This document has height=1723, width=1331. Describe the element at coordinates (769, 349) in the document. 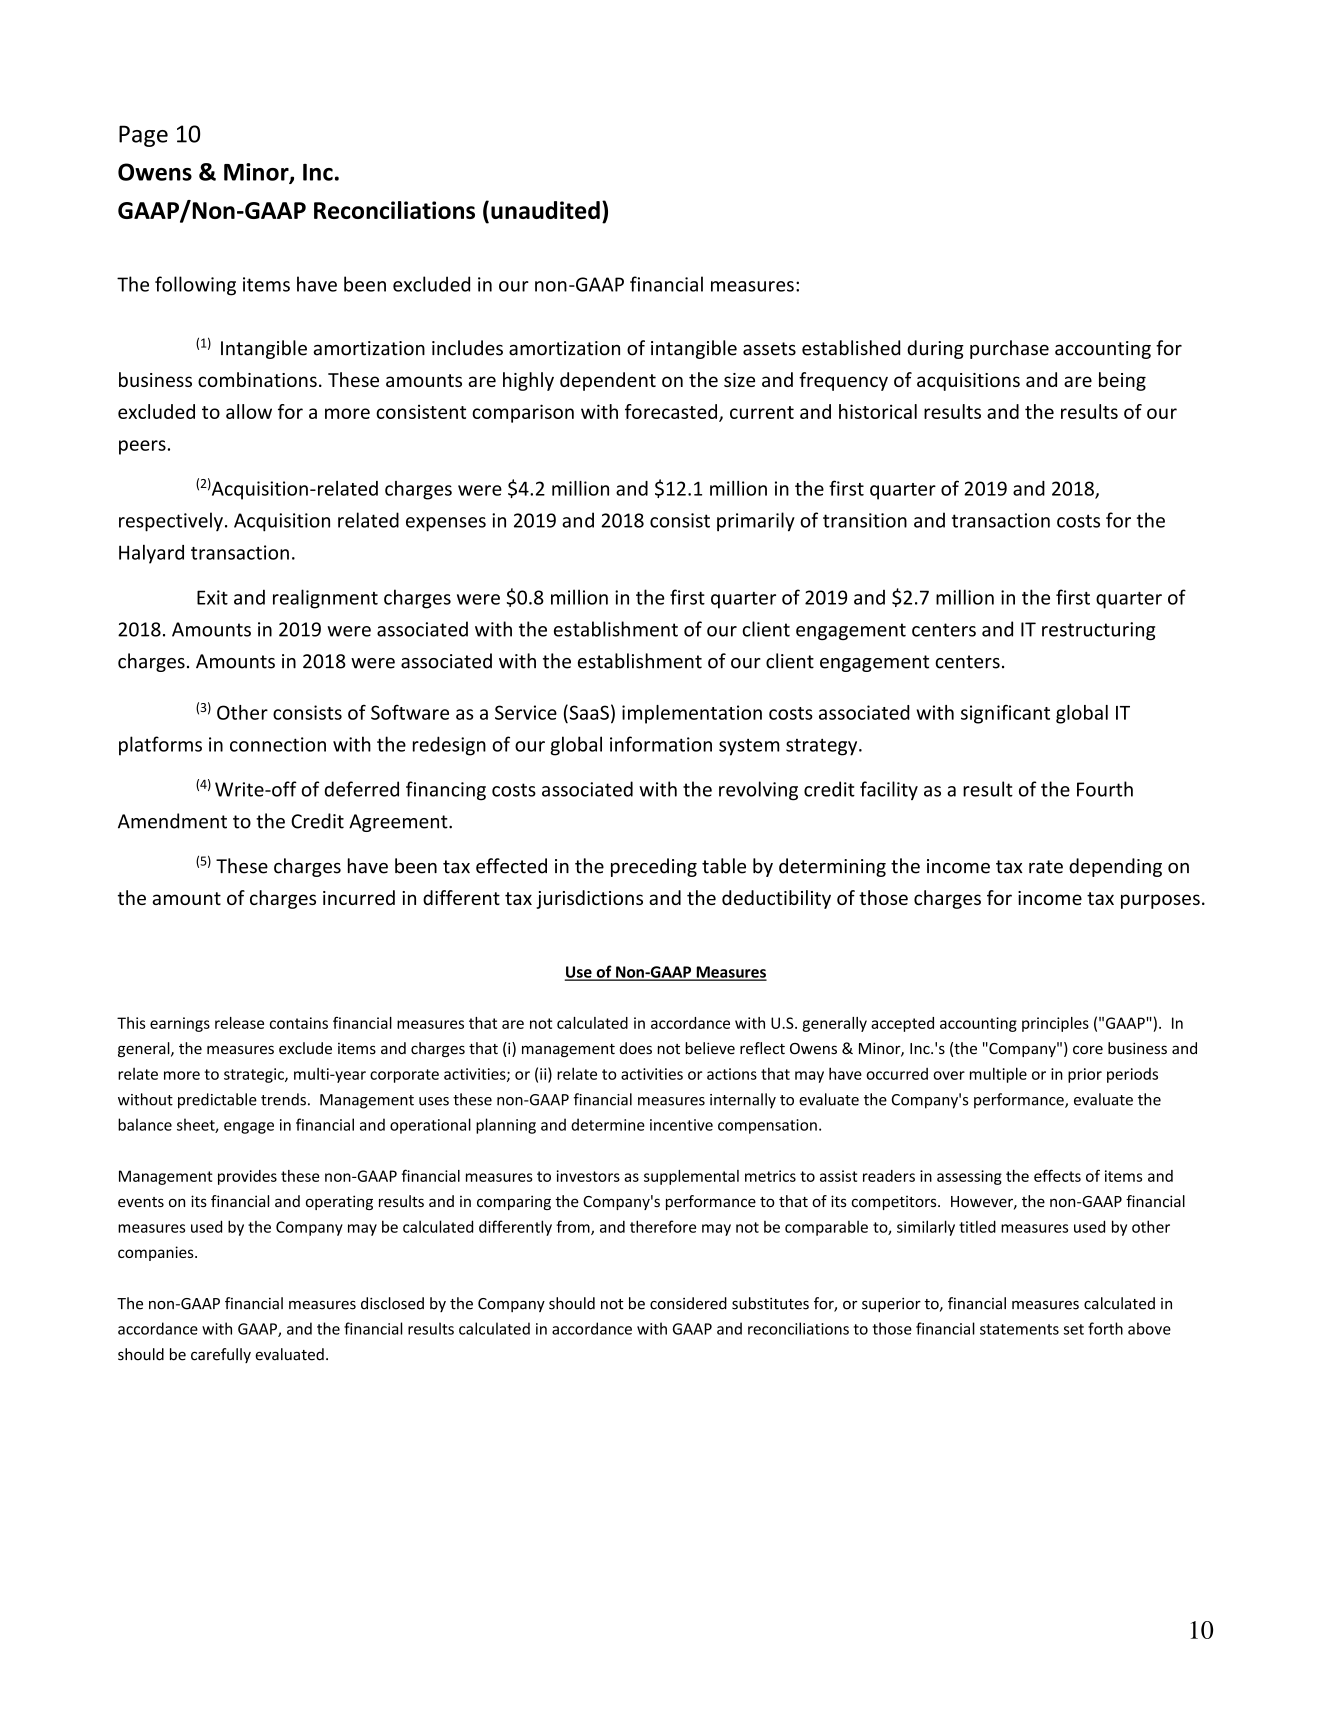

I see `assets` at that location.
